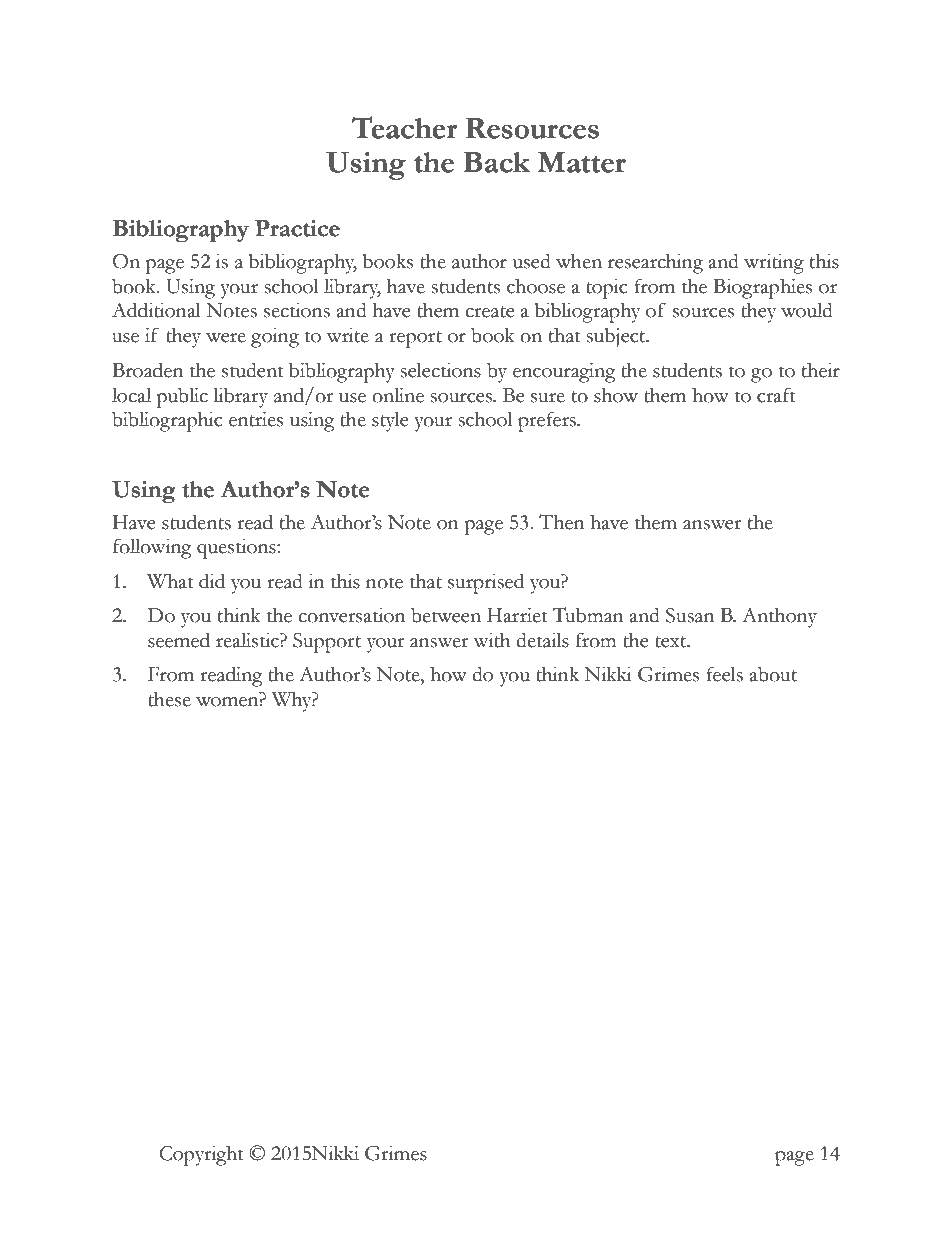 The image size is (952, 1233). I want to click on selections, so click(440, 370).
